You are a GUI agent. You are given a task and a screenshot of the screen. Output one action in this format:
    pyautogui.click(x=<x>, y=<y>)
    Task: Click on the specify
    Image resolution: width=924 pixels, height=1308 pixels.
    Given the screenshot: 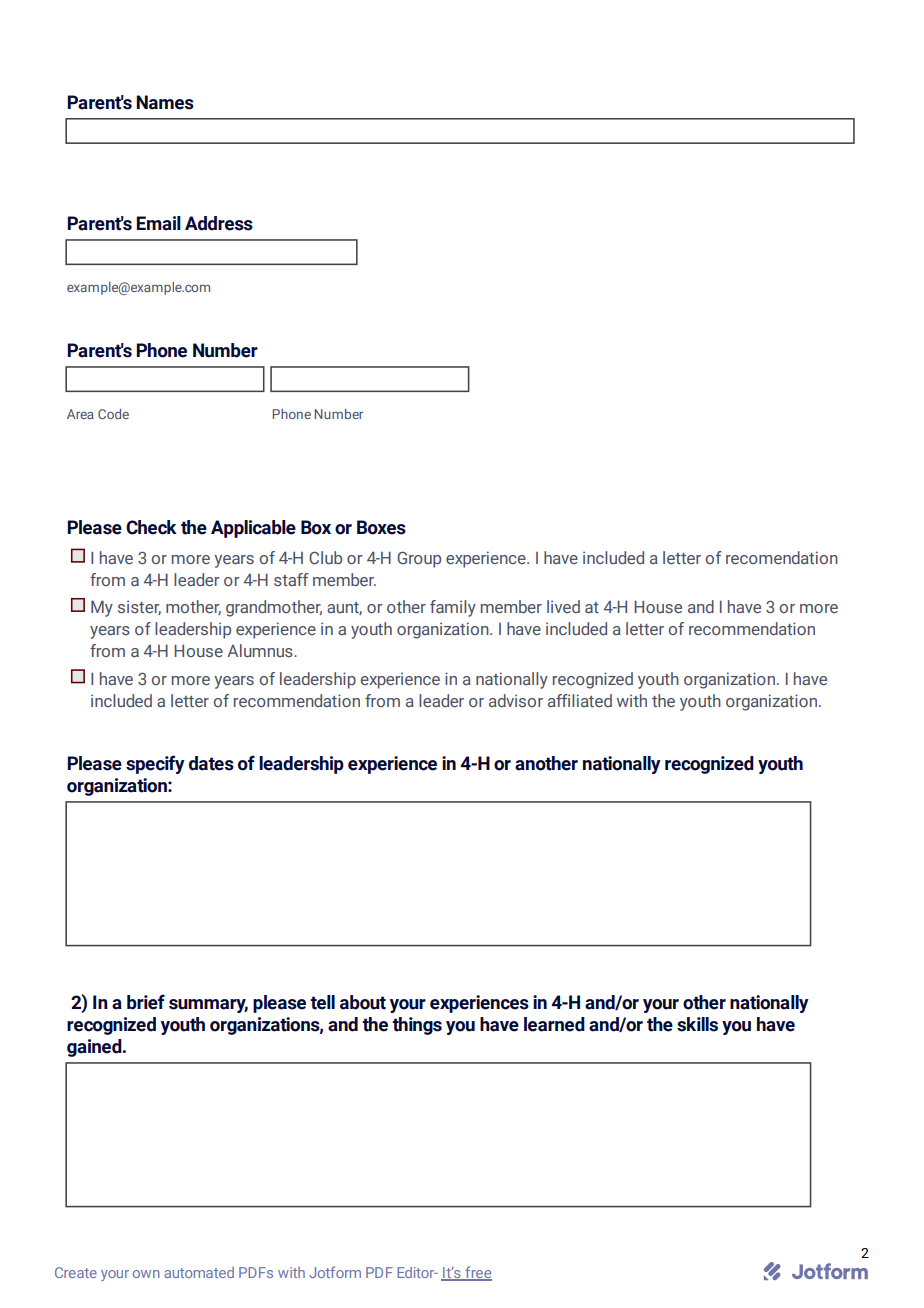 What is the action you would take?
    pyautogui.click(x=155, y=764)
